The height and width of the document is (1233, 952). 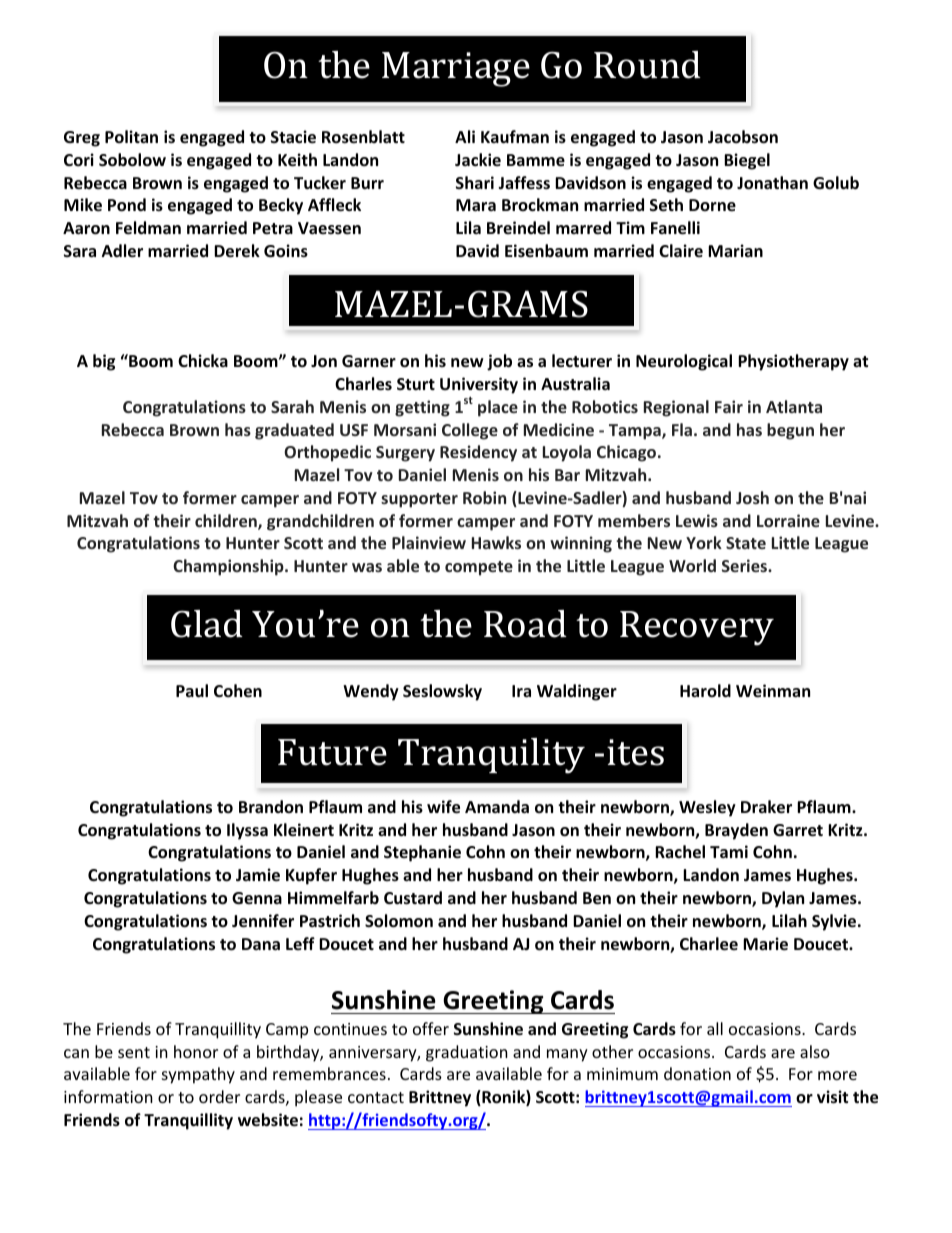 What do you see at coordinates (198, 1075) in the document?
I see `sympathy` at bounding box center [198, 1075].
